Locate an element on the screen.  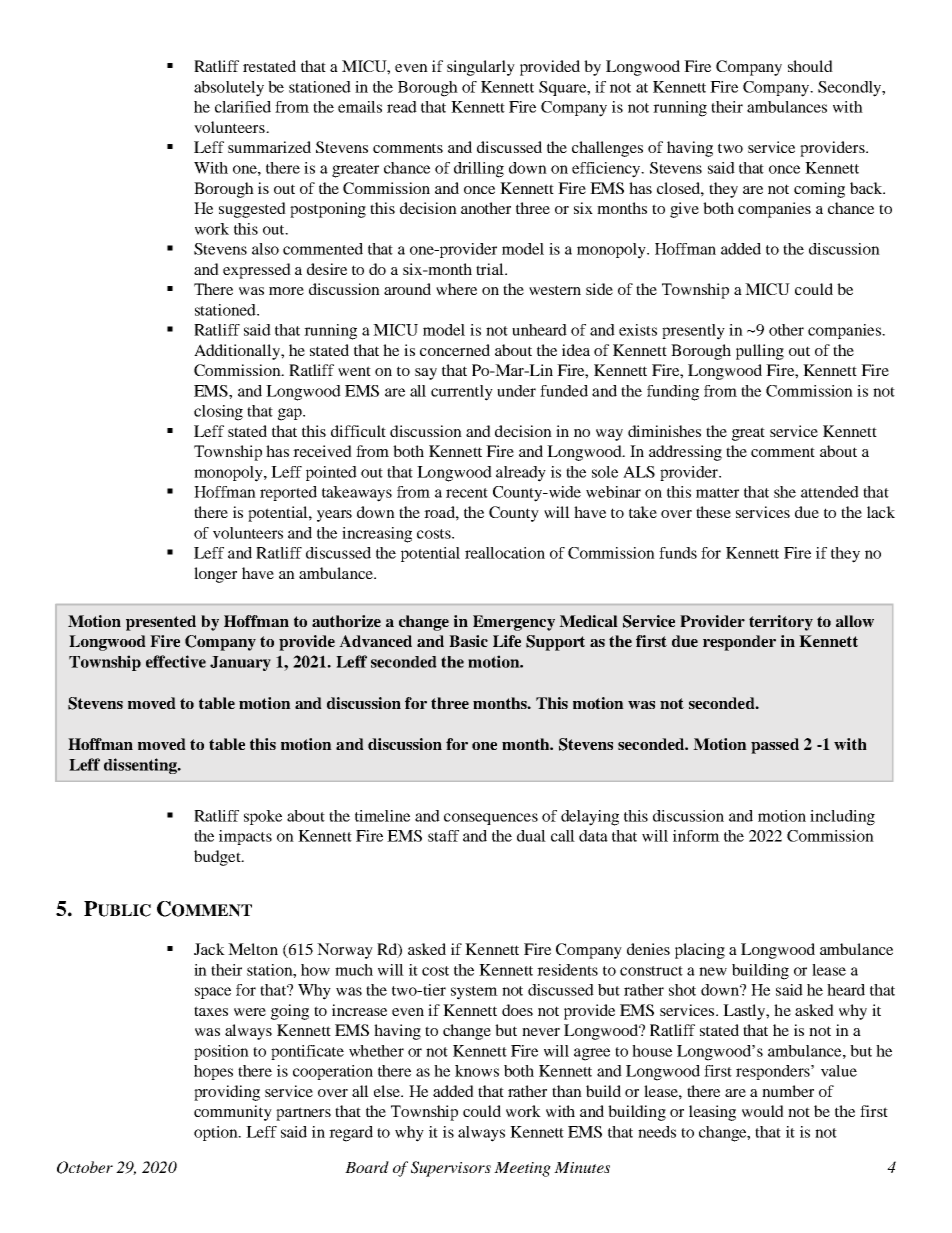
territory is located at coordinates (781, 623).
